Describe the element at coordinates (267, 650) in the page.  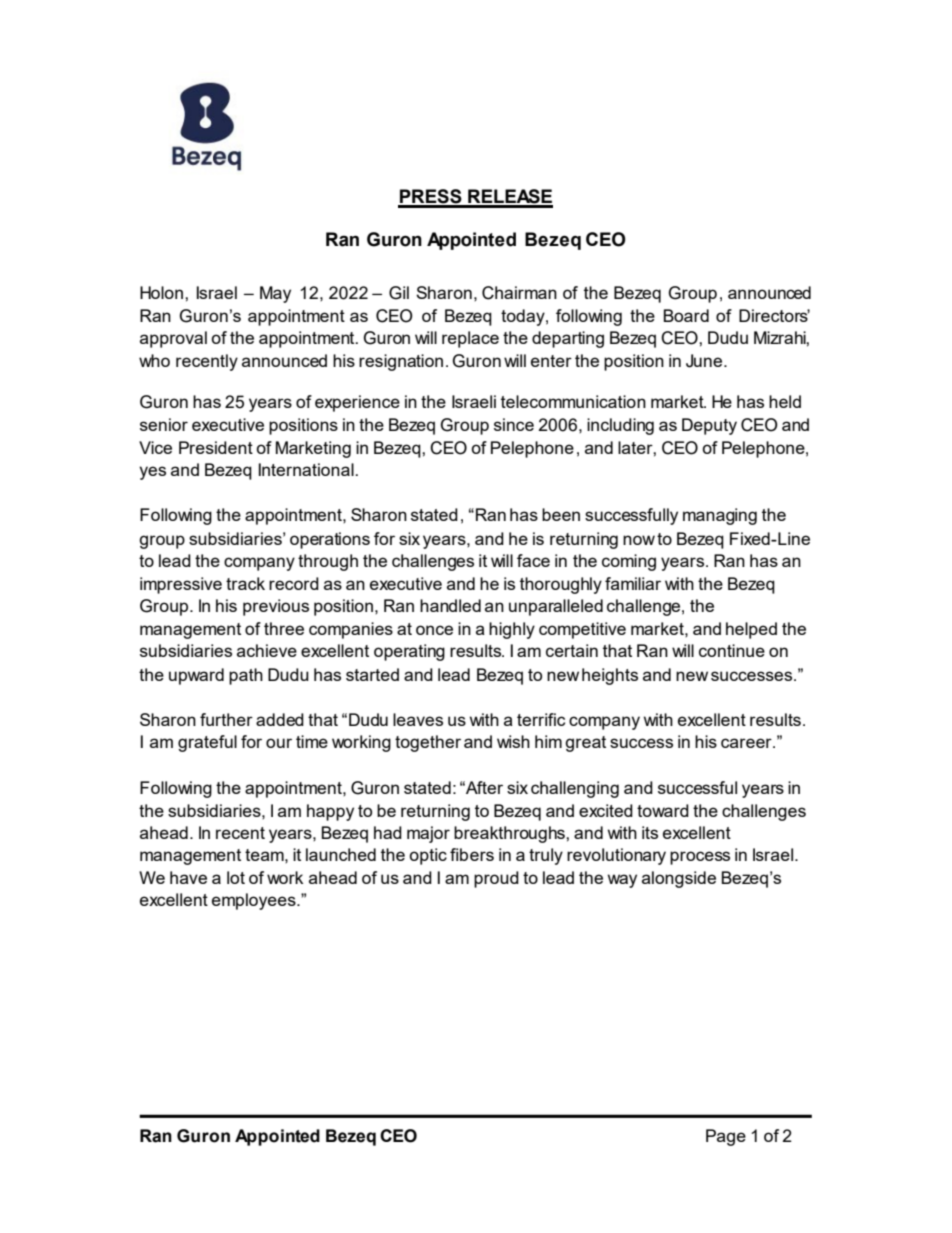
I see `achieve` at that location.
